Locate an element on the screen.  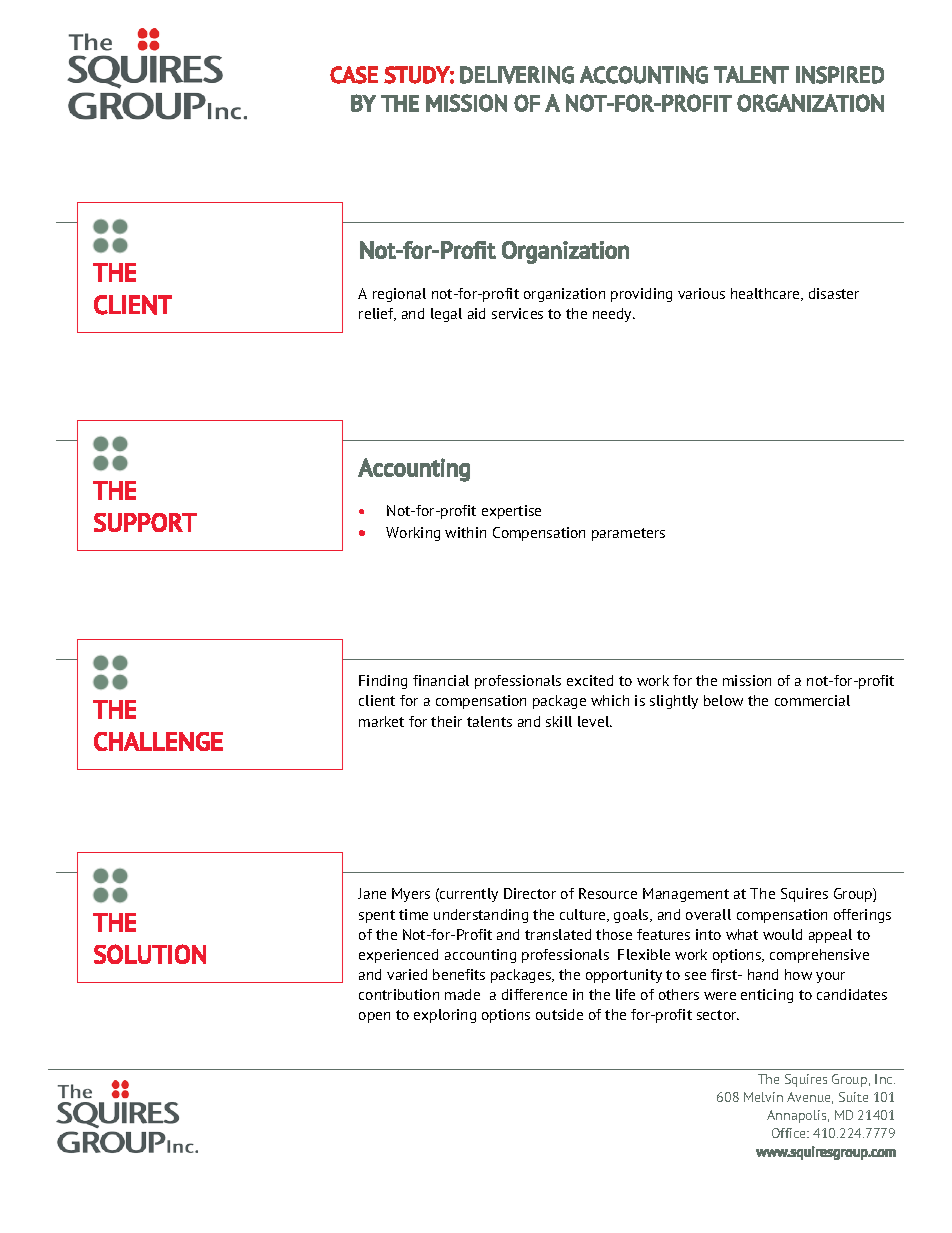
commercial is located at coordinates (812, 700).
